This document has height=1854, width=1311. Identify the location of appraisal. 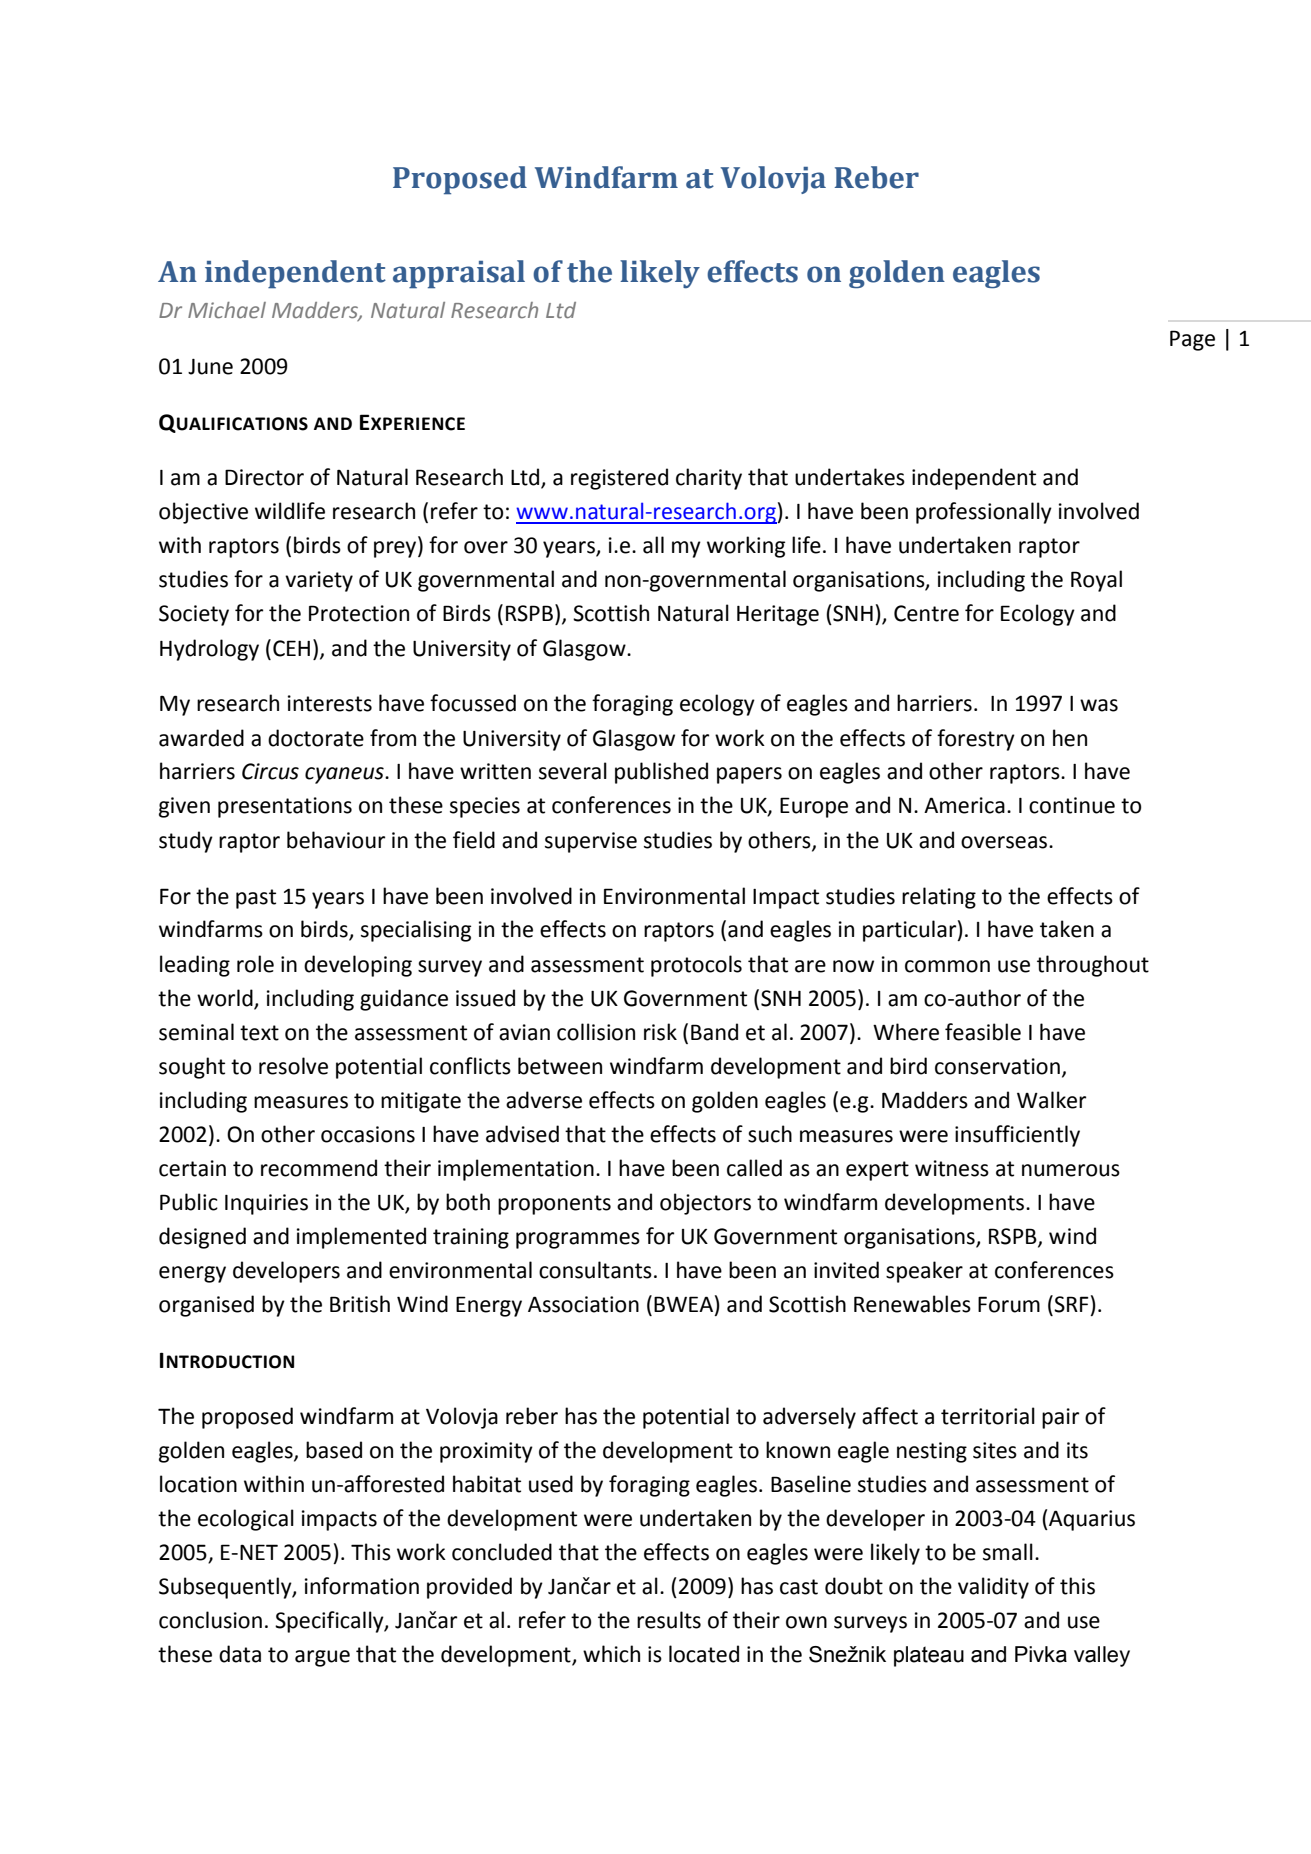
(459, 274).
